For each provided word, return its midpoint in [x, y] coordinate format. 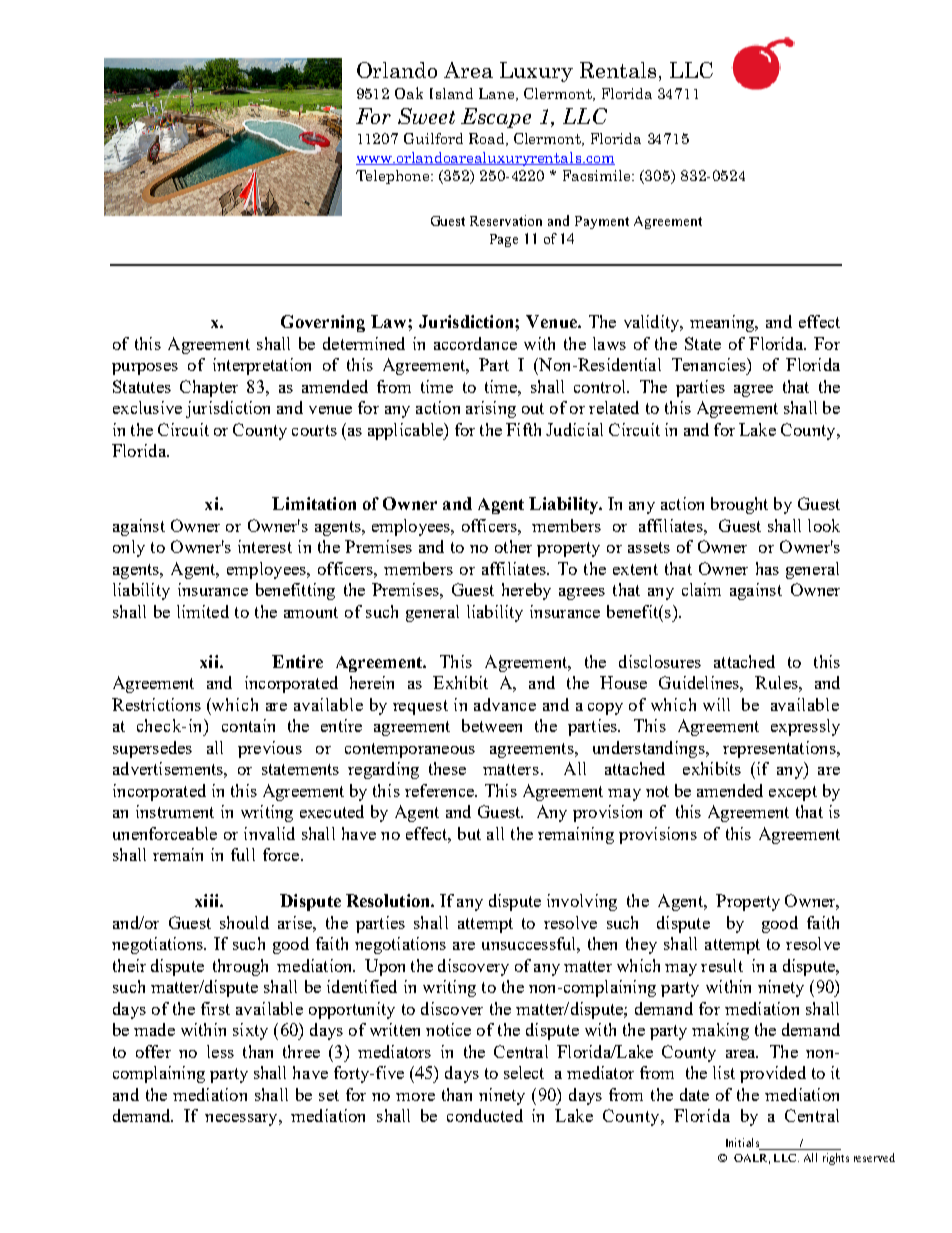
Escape [496, 118]
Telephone [394, 177]
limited [203, 611]
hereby [526, 591]
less [220, 1051]
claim [701, 589]
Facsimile [598, 175]
